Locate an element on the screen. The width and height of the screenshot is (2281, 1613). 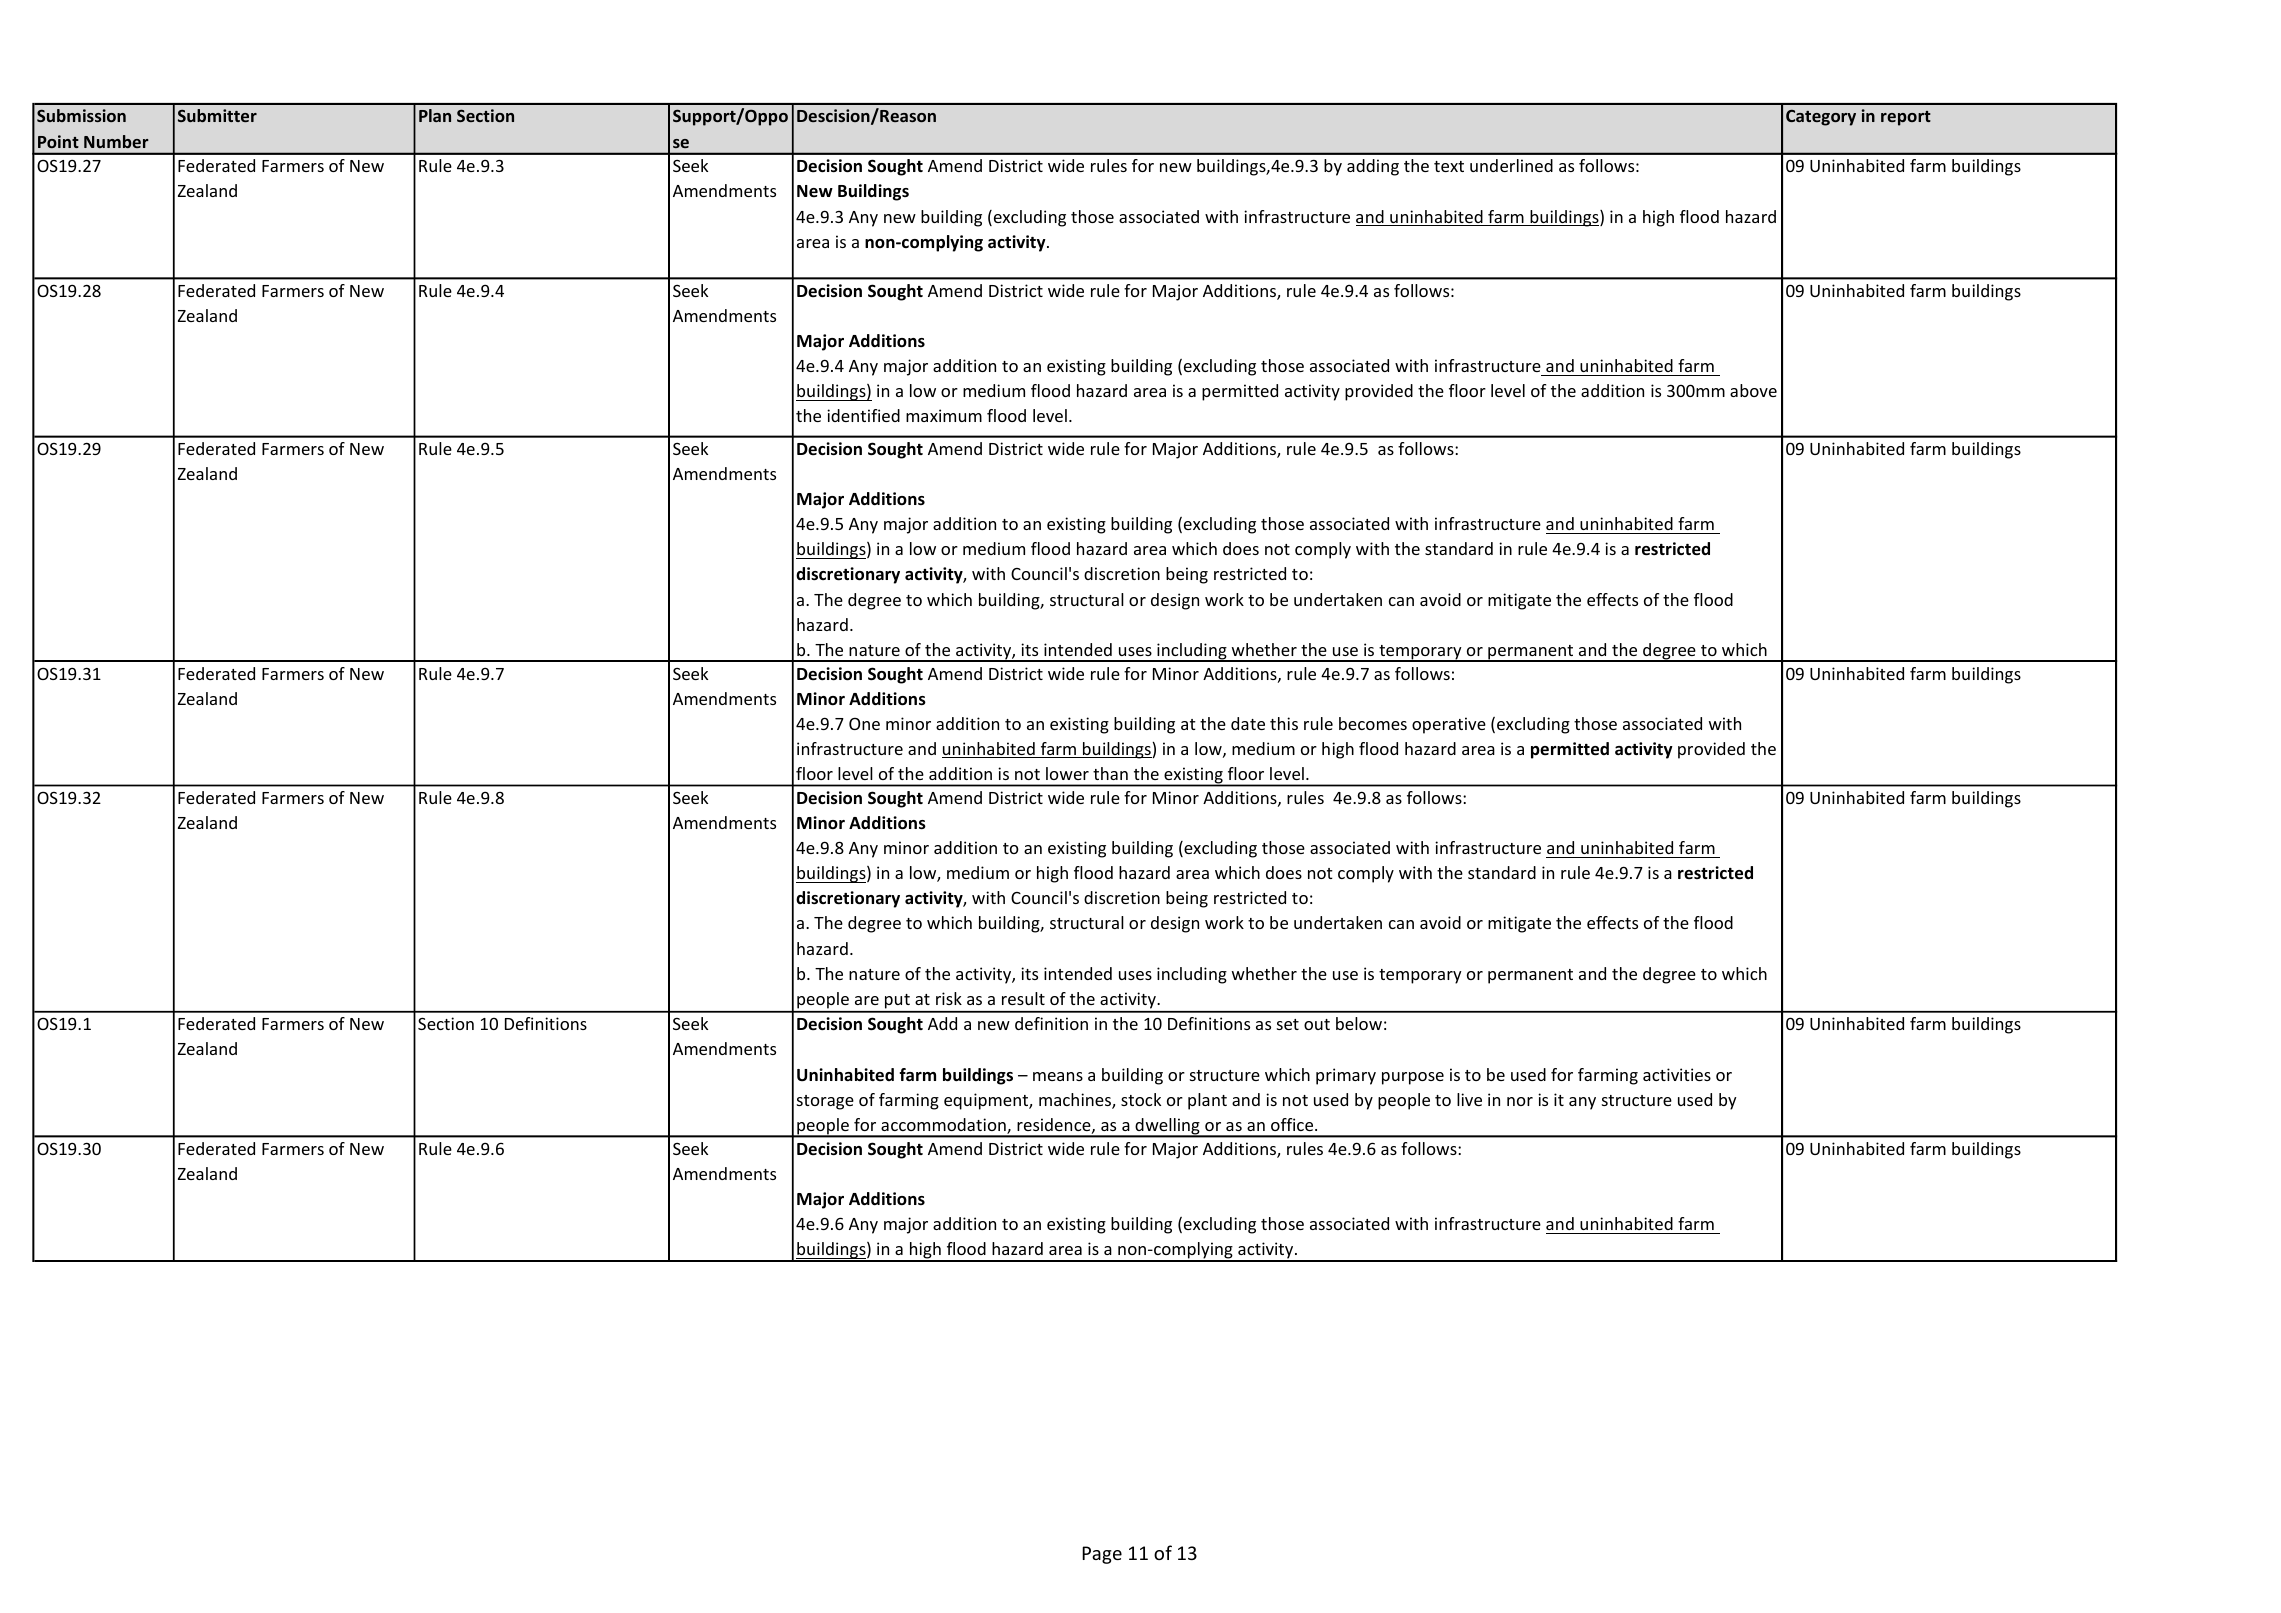
operative is located at coordinates (1449, 725).
